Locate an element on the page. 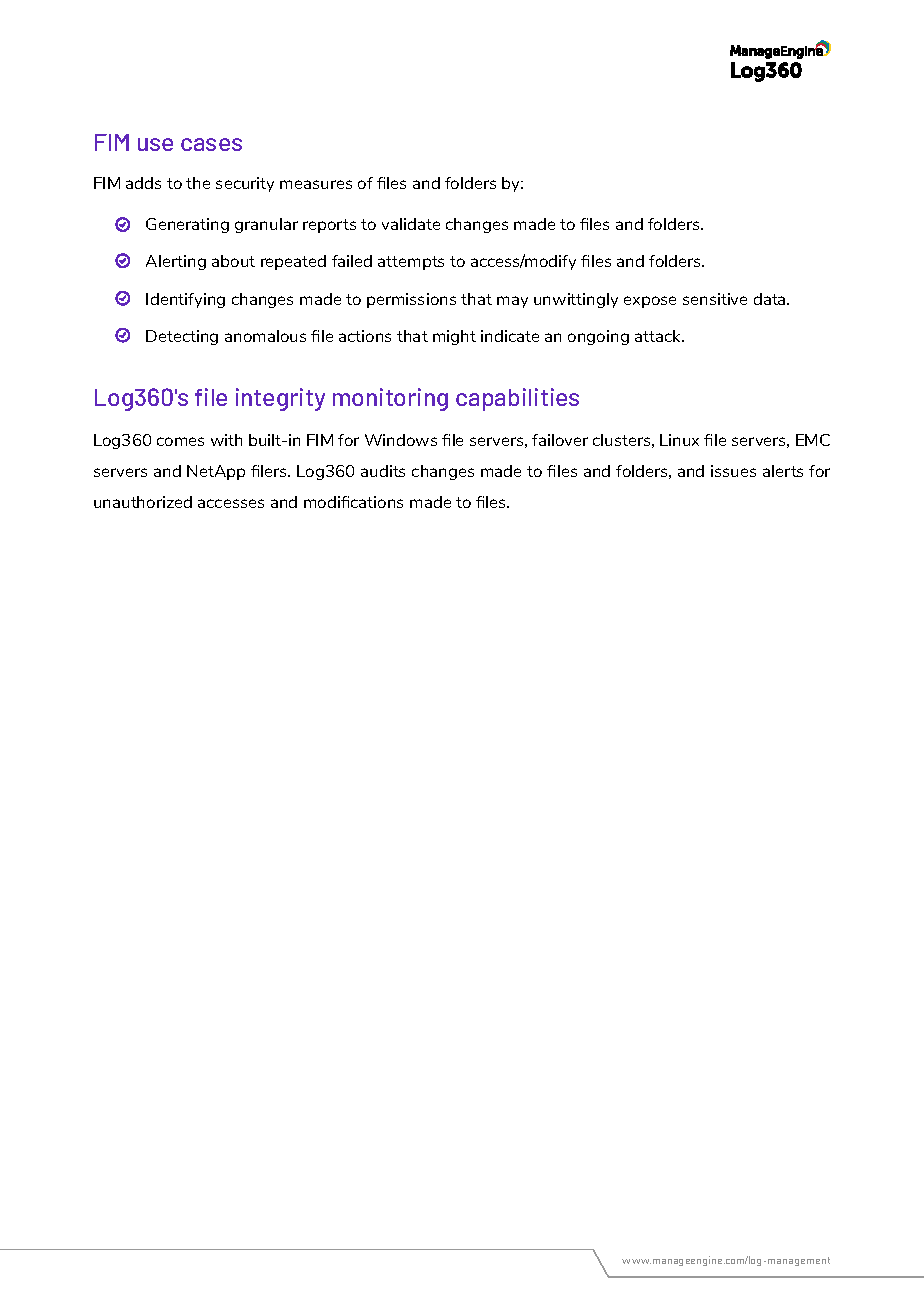  unauthorized is located at coordinates (143, 502).
